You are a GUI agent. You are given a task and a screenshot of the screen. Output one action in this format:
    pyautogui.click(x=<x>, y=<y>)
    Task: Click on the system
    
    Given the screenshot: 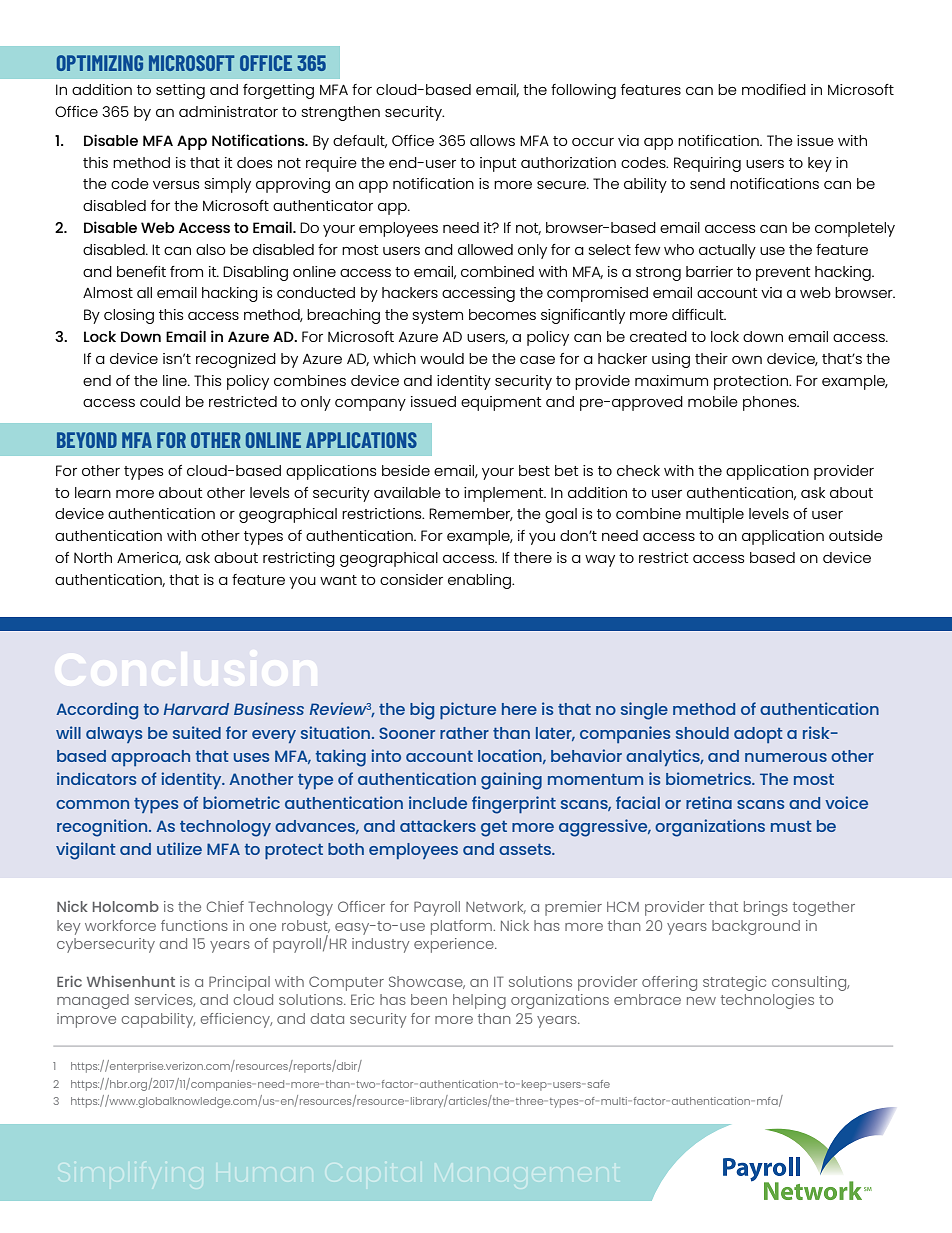 What is the action you would take?
    pyautogui.click(x=437, y=317)
